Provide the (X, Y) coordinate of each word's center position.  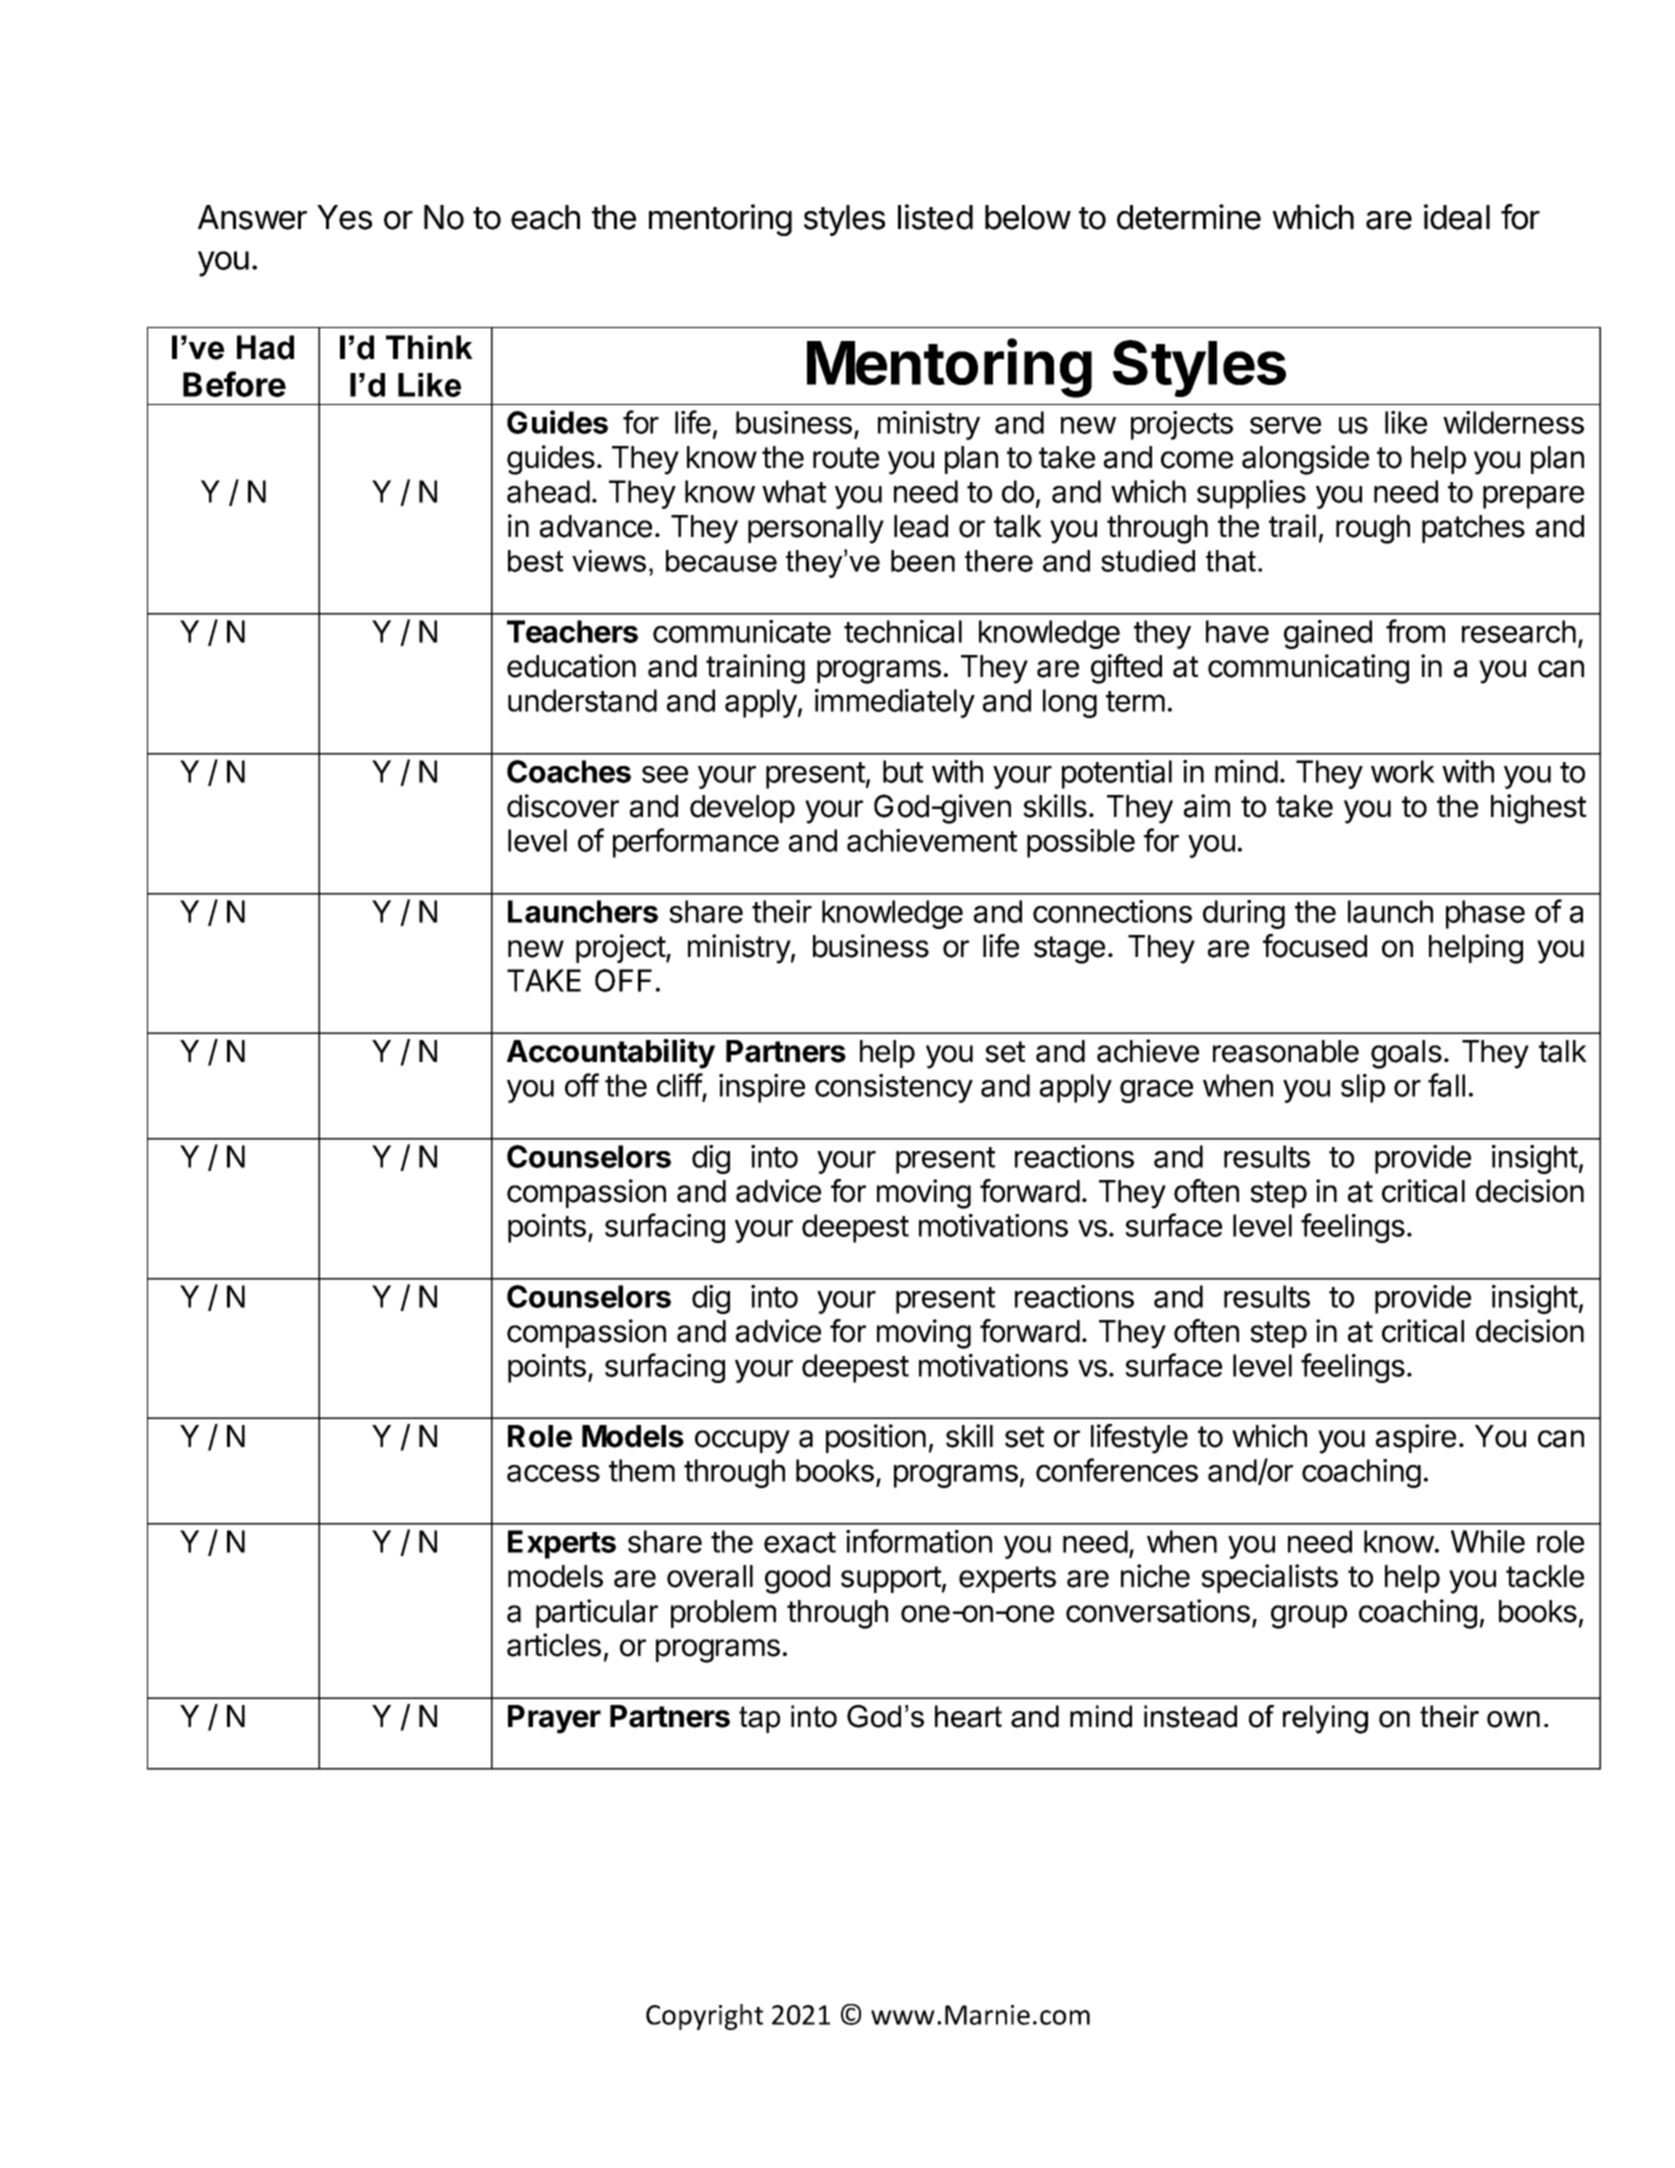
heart (968, 1716)
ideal (1457, 217)
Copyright (704, 2017)
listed (935, 217)
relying (1325, 1719)
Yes (344, 217)
